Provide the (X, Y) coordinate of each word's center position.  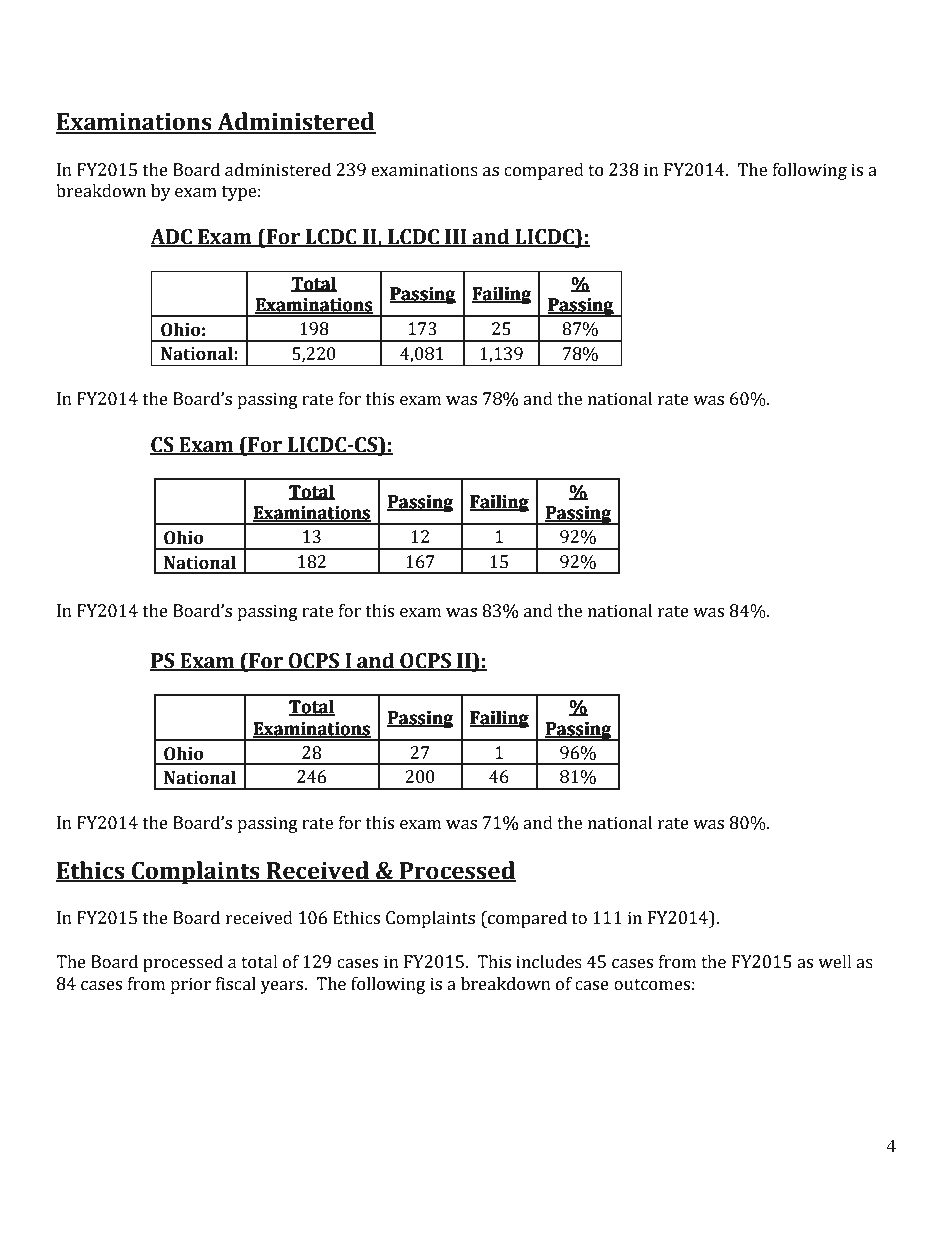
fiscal (236, 984)
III (456, 238)
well (835, 962)
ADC (172, 238)
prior (190, 985)
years (283, 987)
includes (549, 962)
